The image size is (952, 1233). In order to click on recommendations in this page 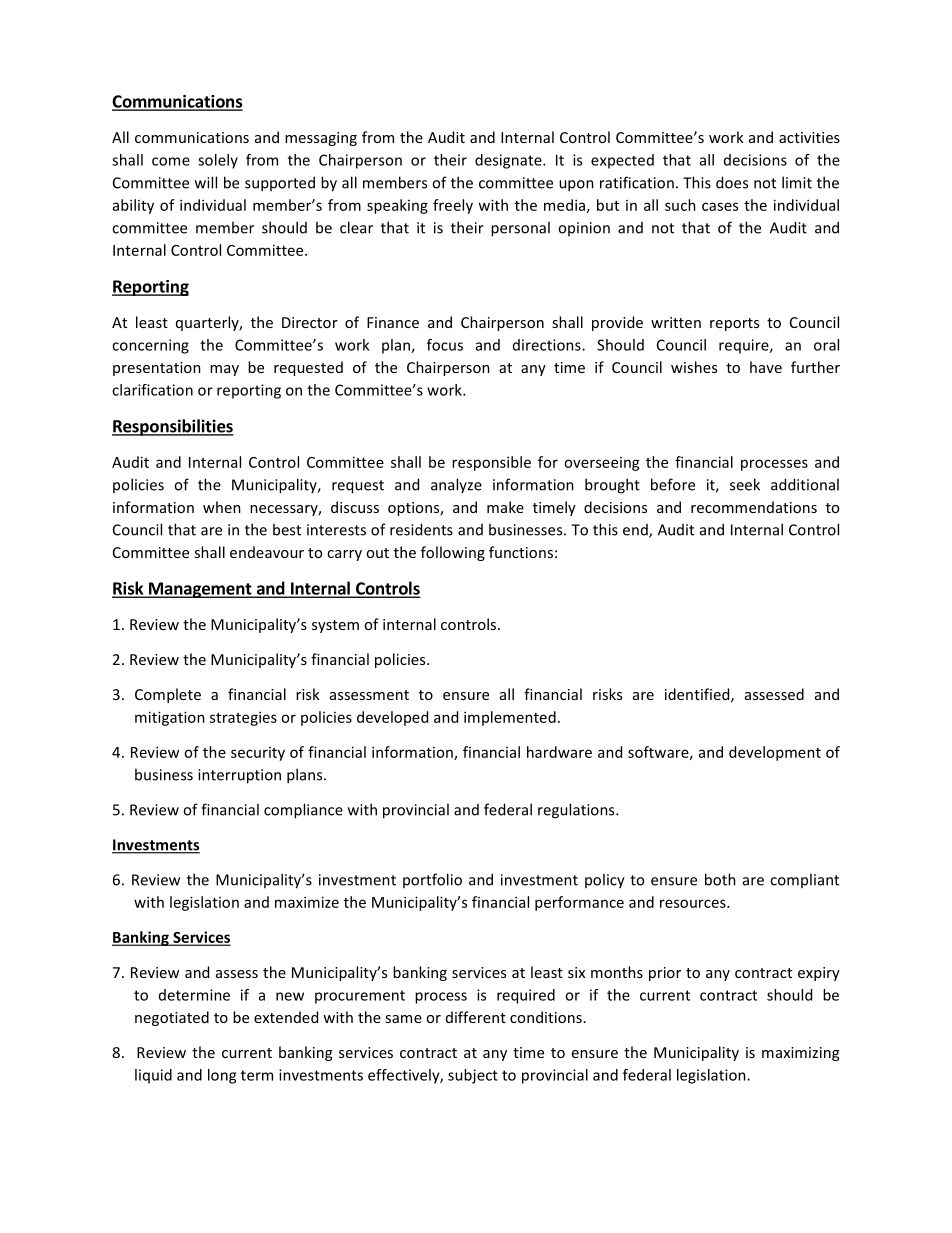, I will do `click(754, 507)`.
